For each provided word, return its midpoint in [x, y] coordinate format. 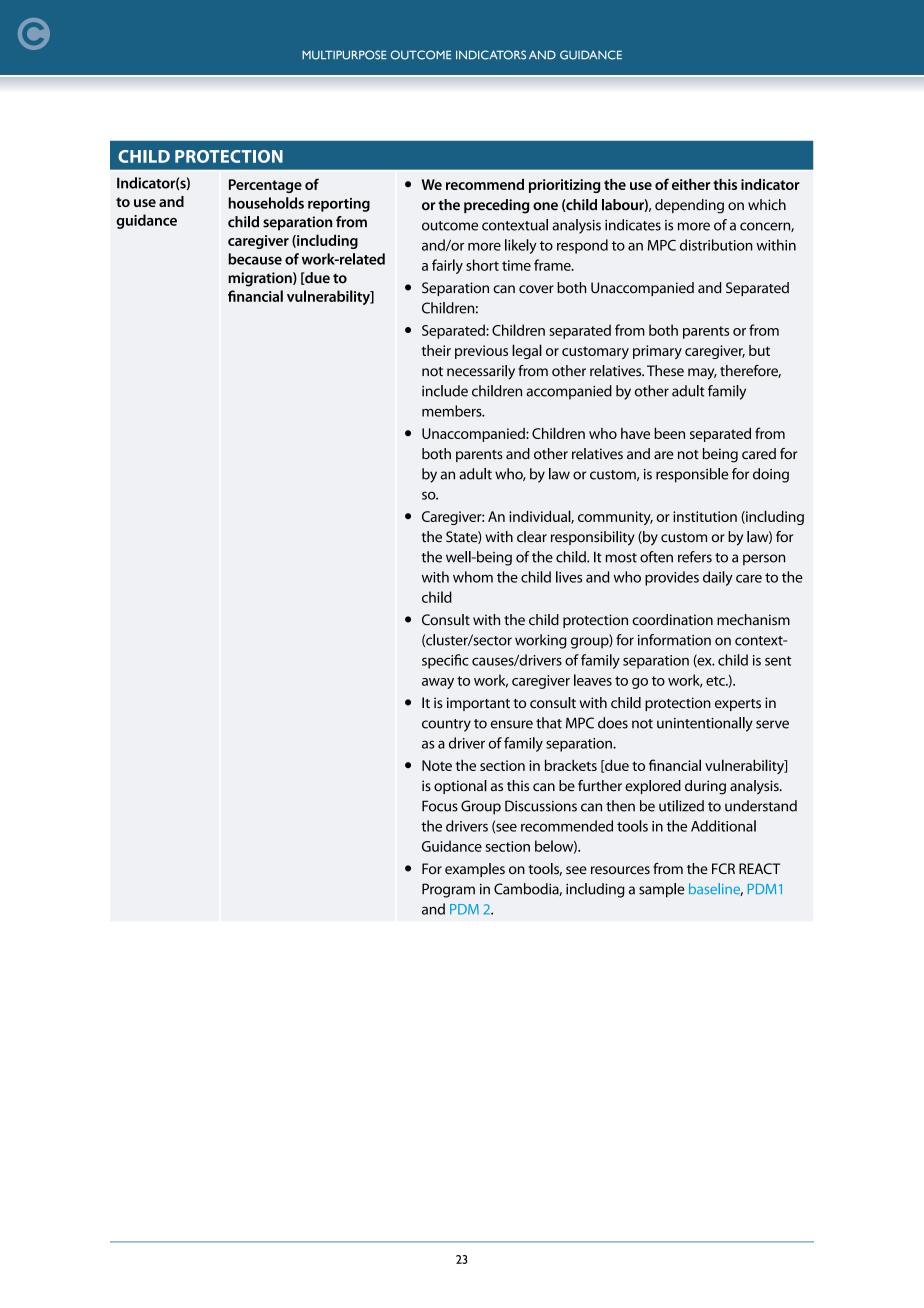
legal [527, 351]
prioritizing [564, 186]
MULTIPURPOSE [344, 55]
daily [718, 578]
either [691, 184]
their [436, 350]
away [438, 683]
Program [448, 890]
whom [473, 577]
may [702, 374]
